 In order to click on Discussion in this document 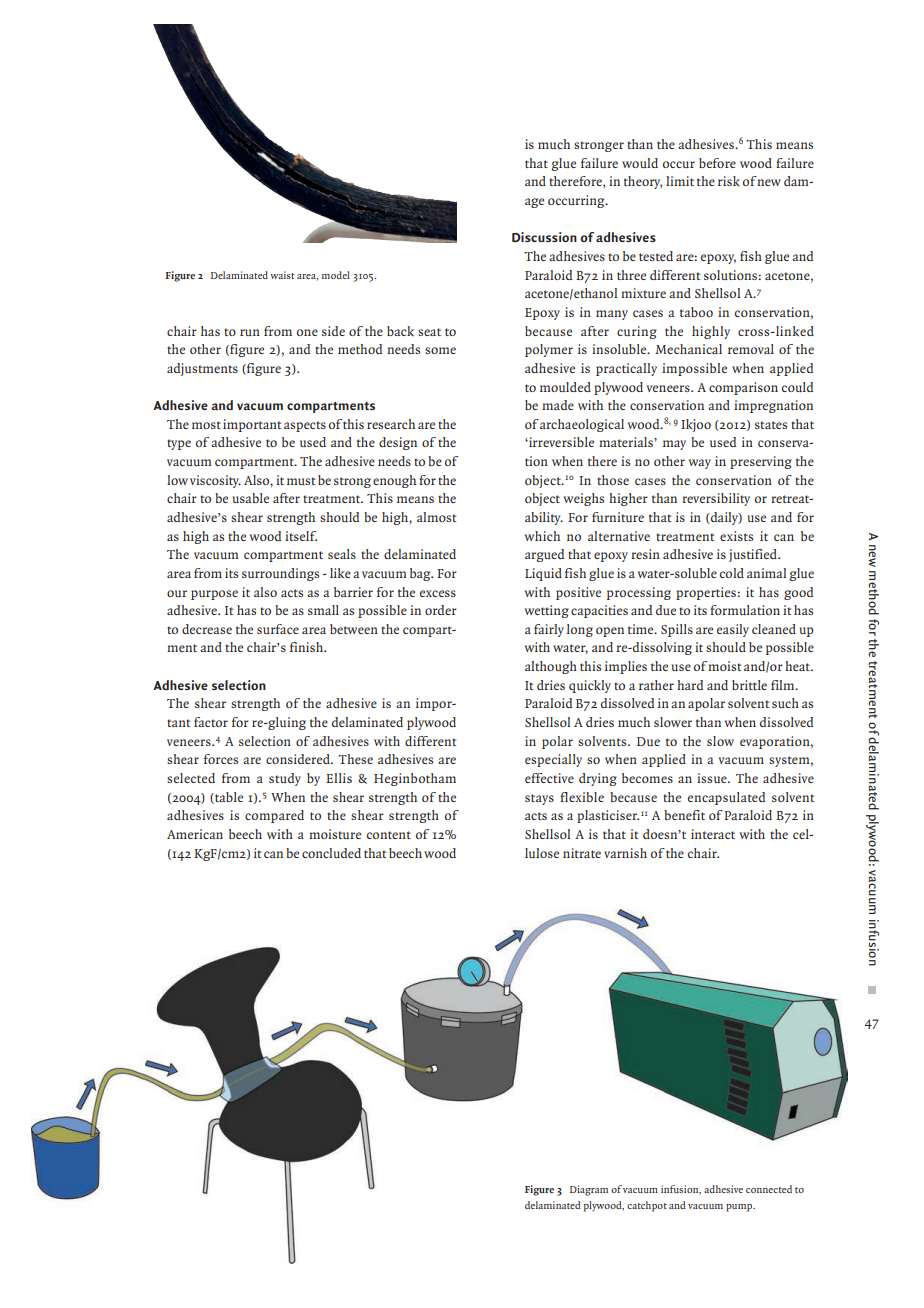, I will do `click(544, 237)`.
